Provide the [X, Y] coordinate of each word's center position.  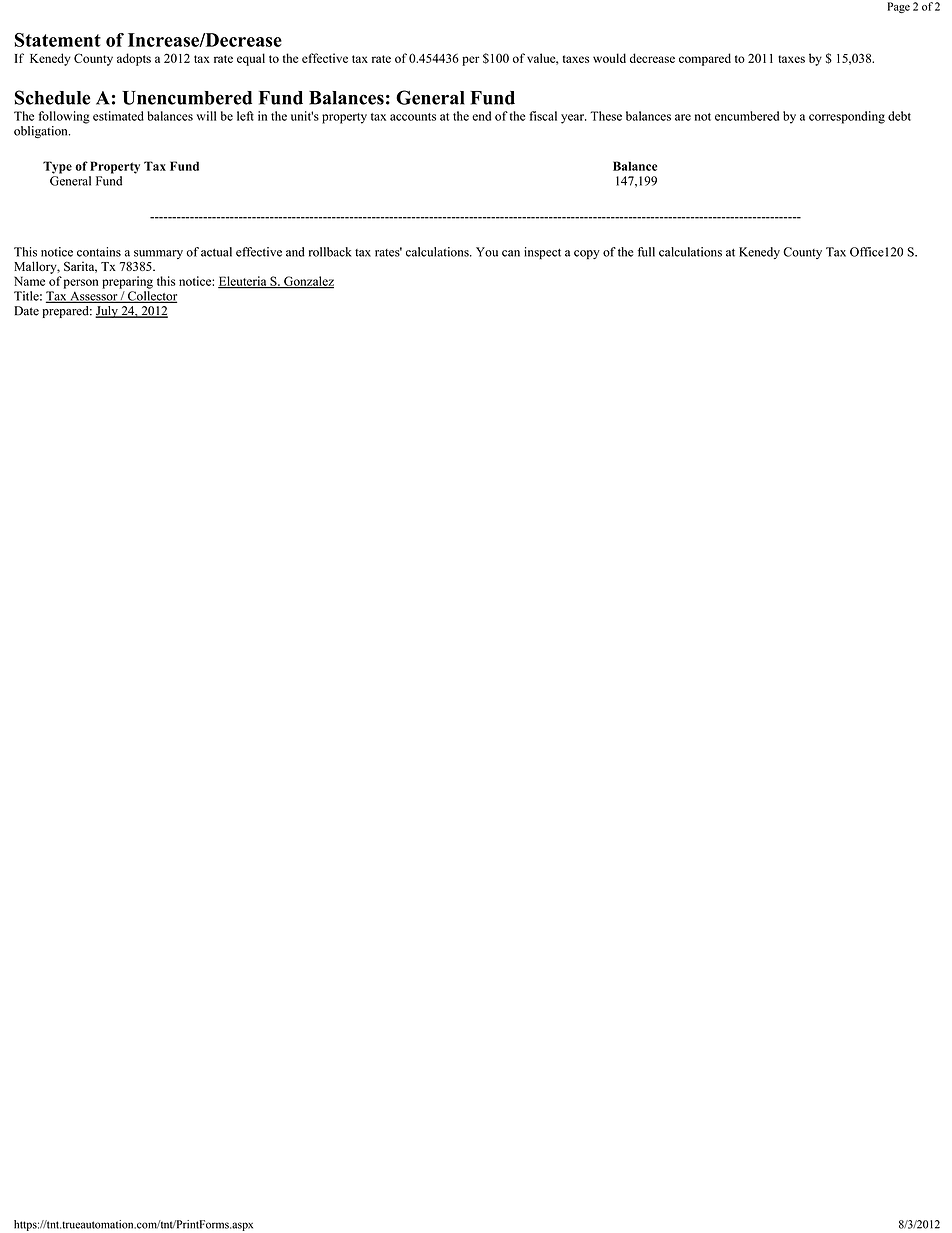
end [481, 116]
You [487, 252]
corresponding [847, 117]
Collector [151, 297]
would [609, 58]
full [646, 252]
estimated [118, 116]
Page [899, 7]
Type [57, 167]
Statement [57, 40]
